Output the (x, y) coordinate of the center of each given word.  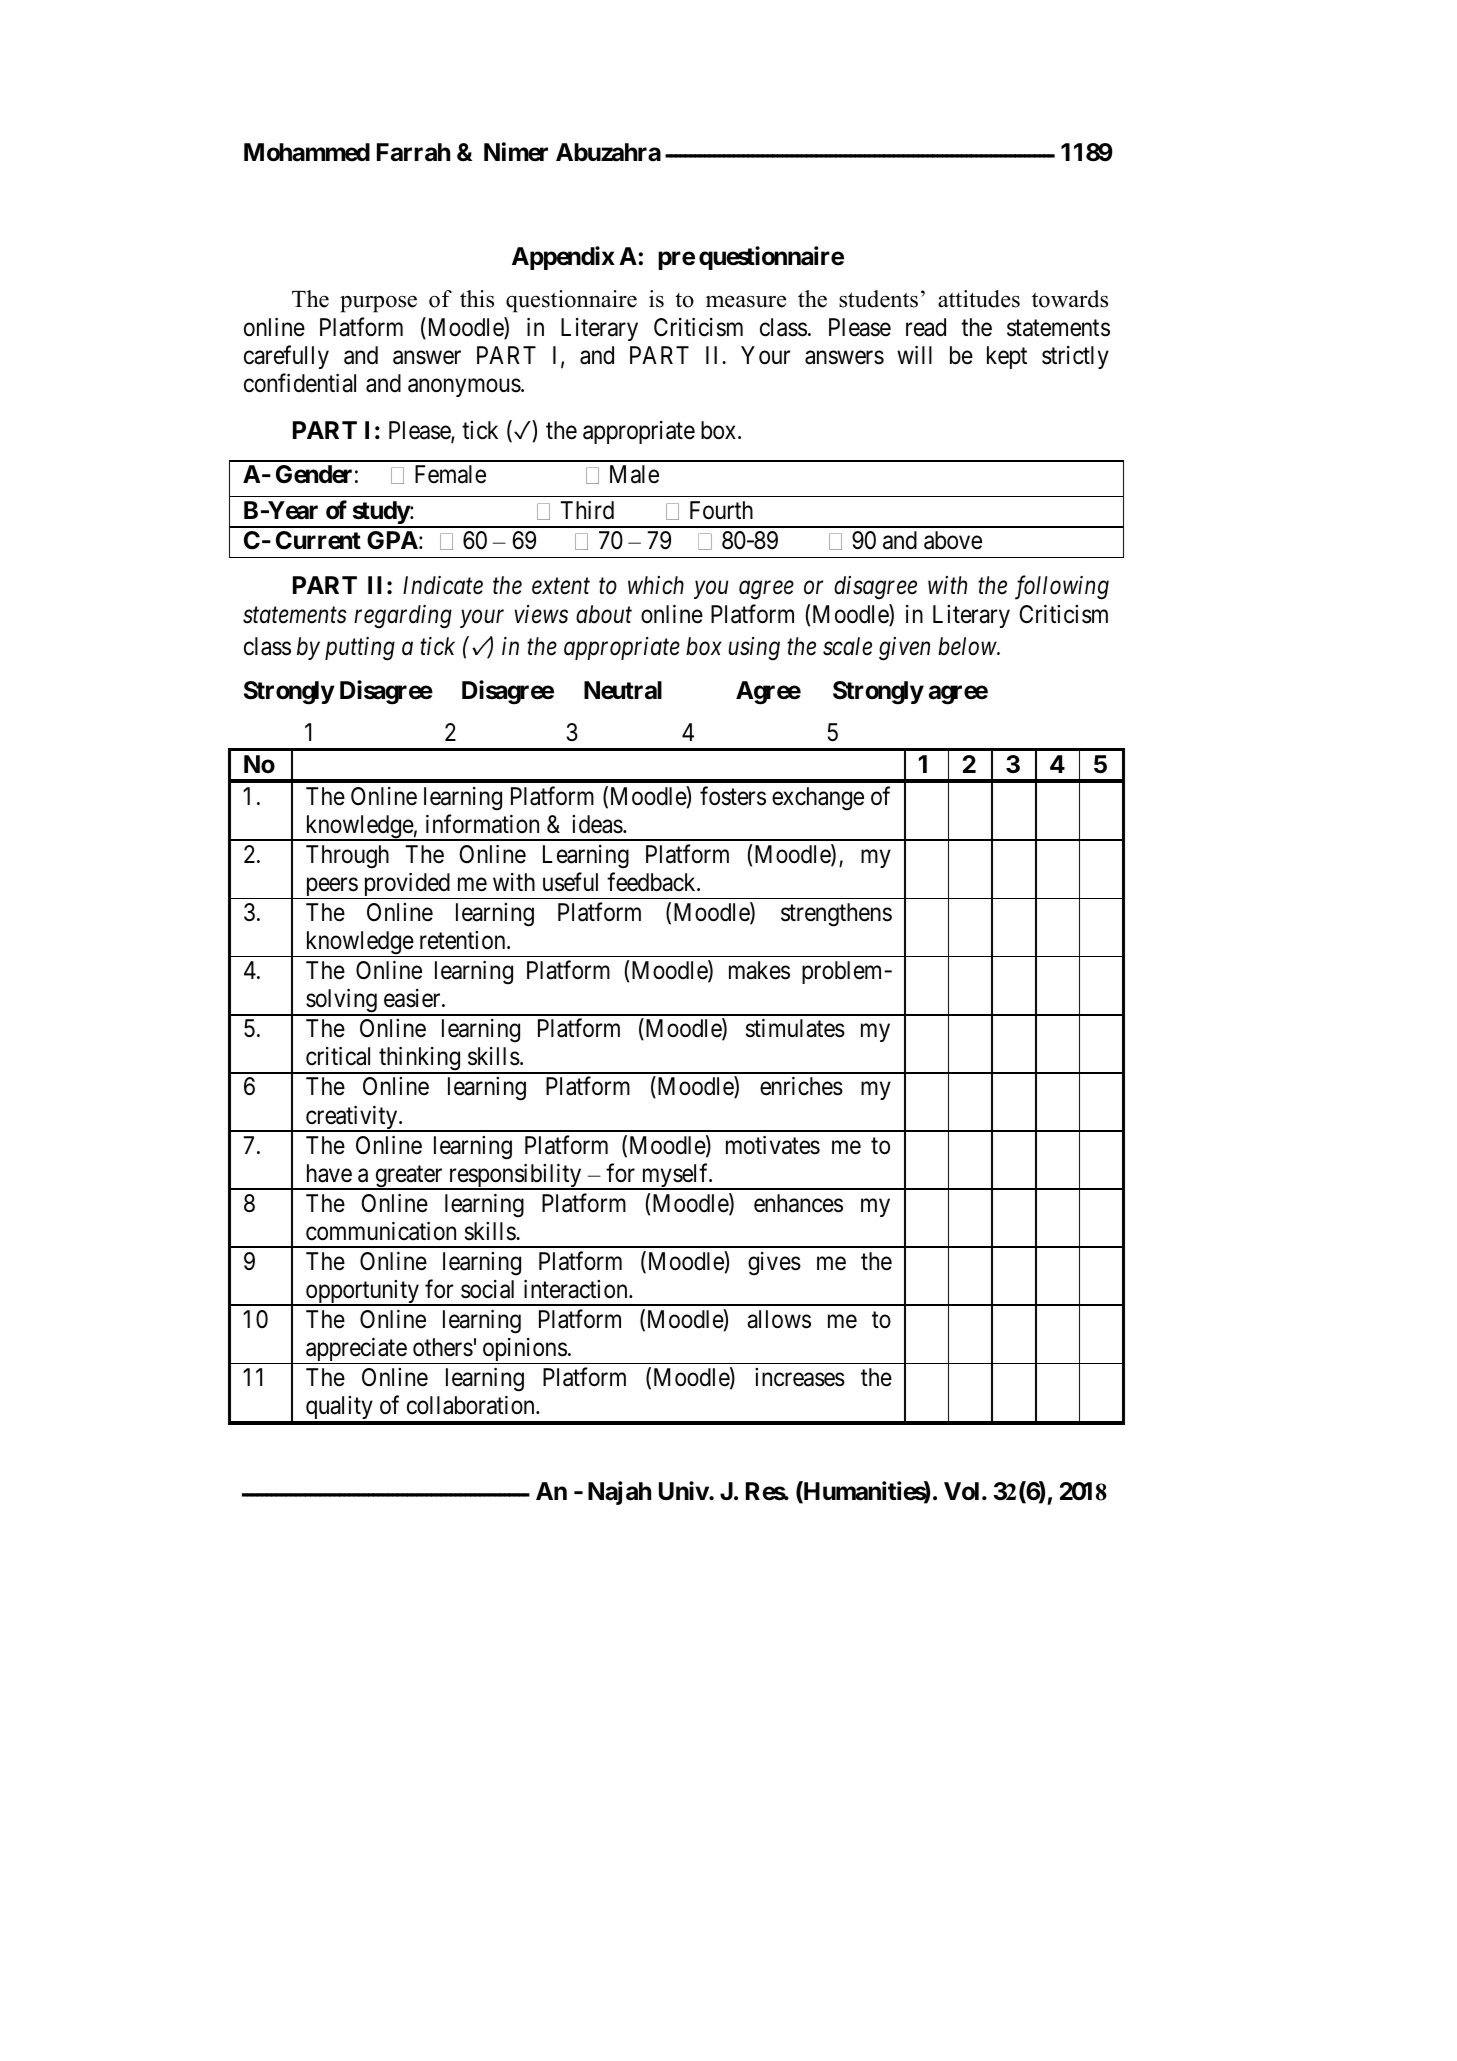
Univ (684, 1491)
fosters (733, 796)
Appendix (563, 258)
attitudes (979, 299)
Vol (961, 1491)
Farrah (413, 152)
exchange (818, 799)
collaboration (472, 1405)
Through (347, 857)
